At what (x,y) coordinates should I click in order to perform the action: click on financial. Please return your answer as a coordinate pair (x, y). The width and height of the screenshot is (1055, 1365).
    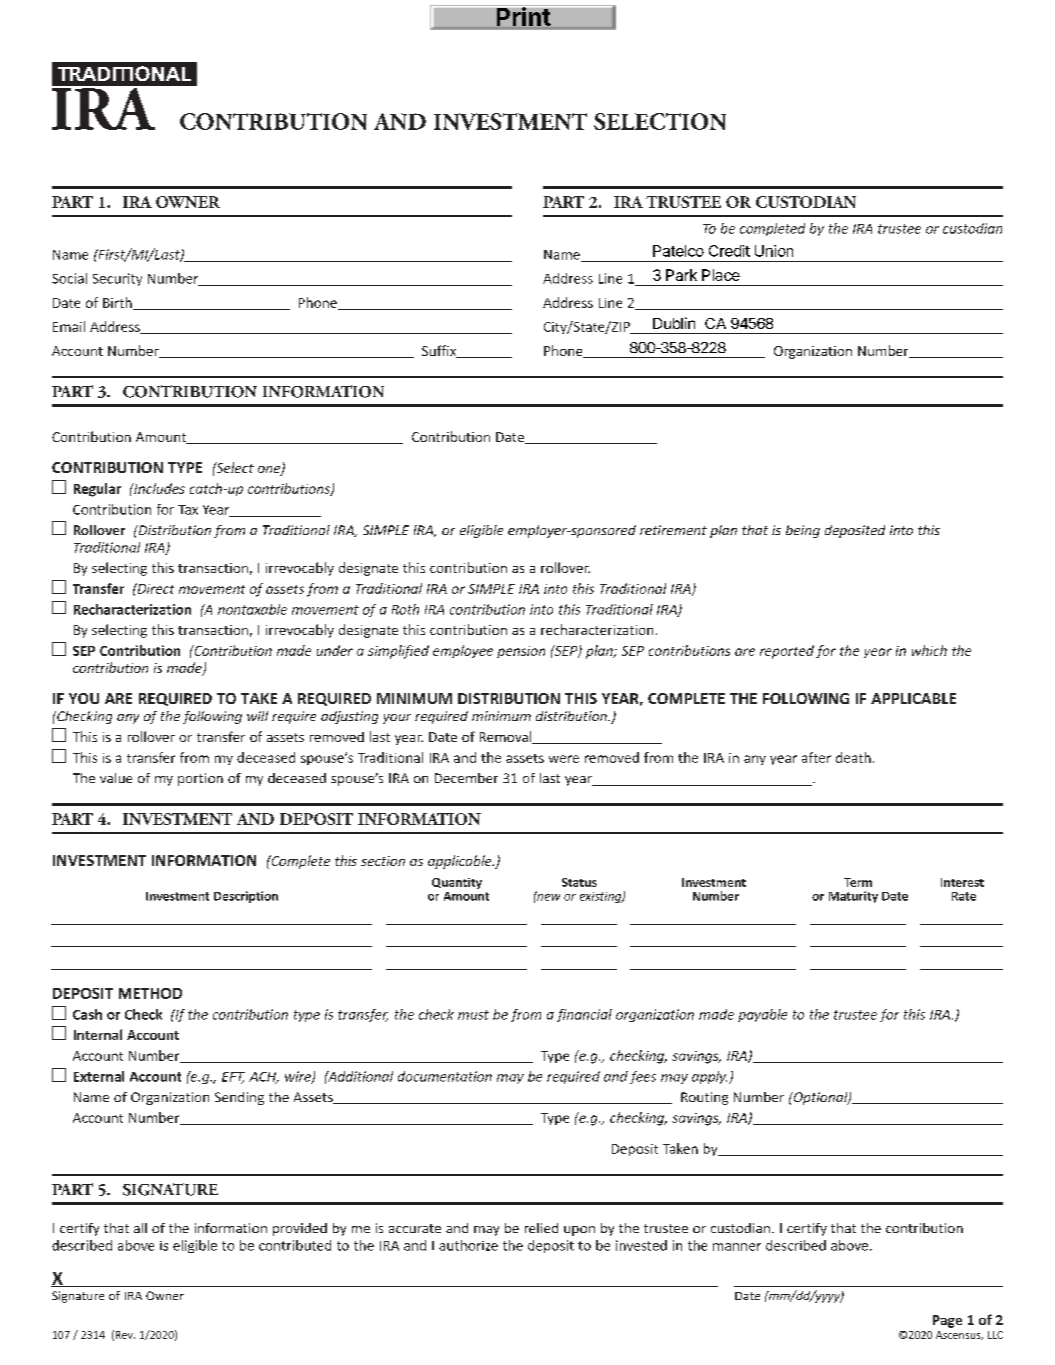
    Looking at the image, I should click on (584, 1015).
